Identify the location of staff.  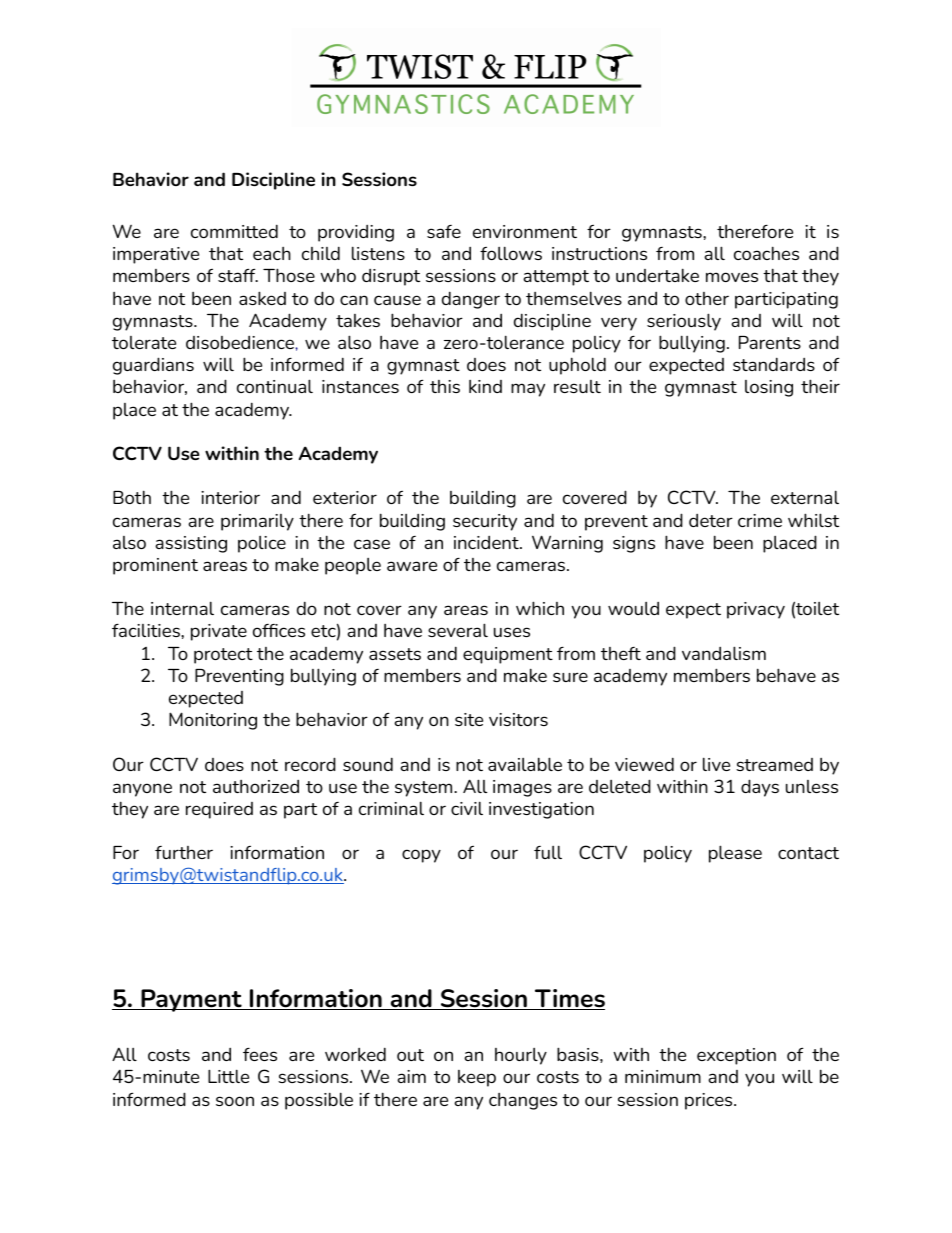
(238, 275).
